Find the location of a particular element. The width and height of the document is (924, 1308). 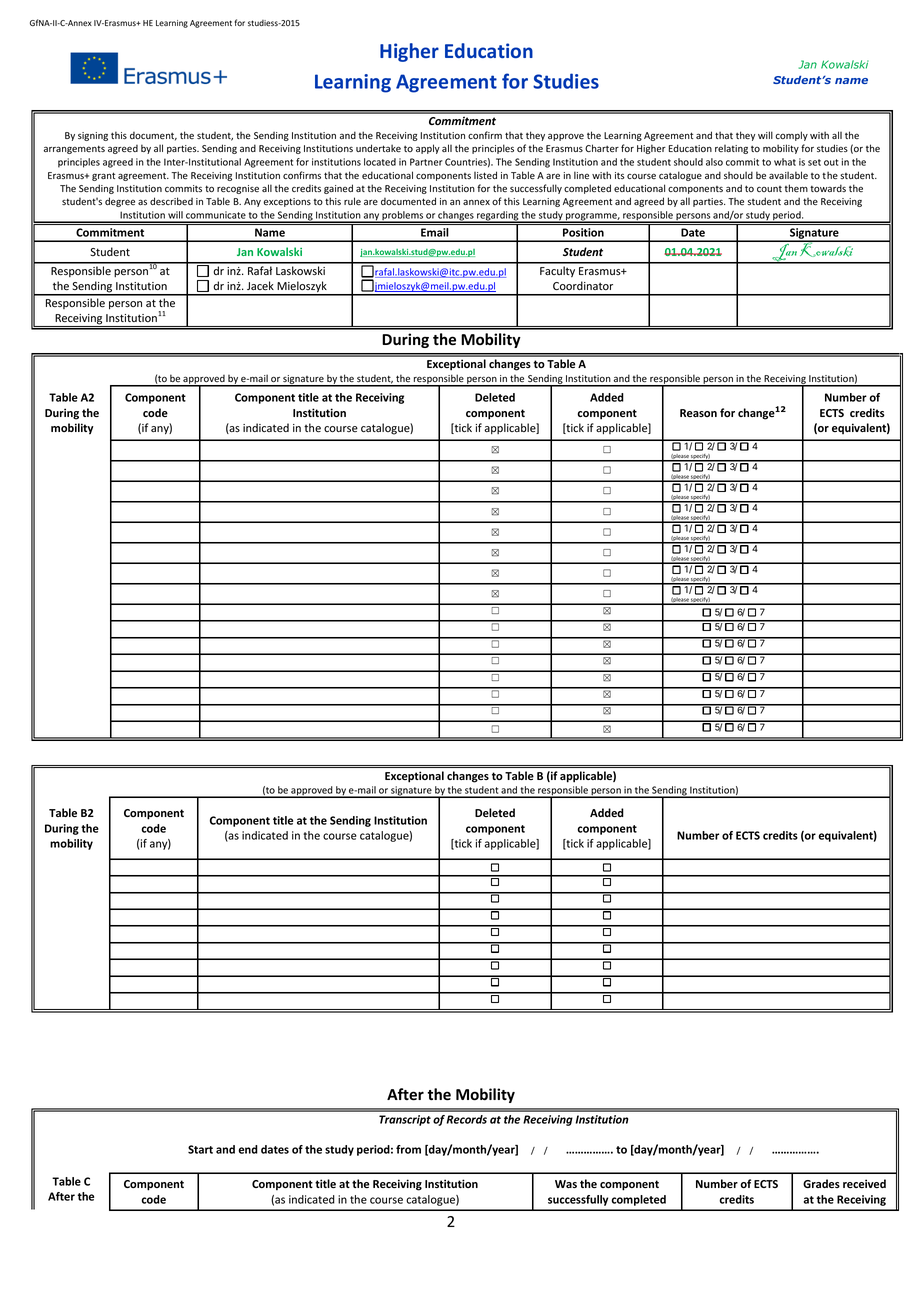

regarding is located at coordinates (497, 217).
